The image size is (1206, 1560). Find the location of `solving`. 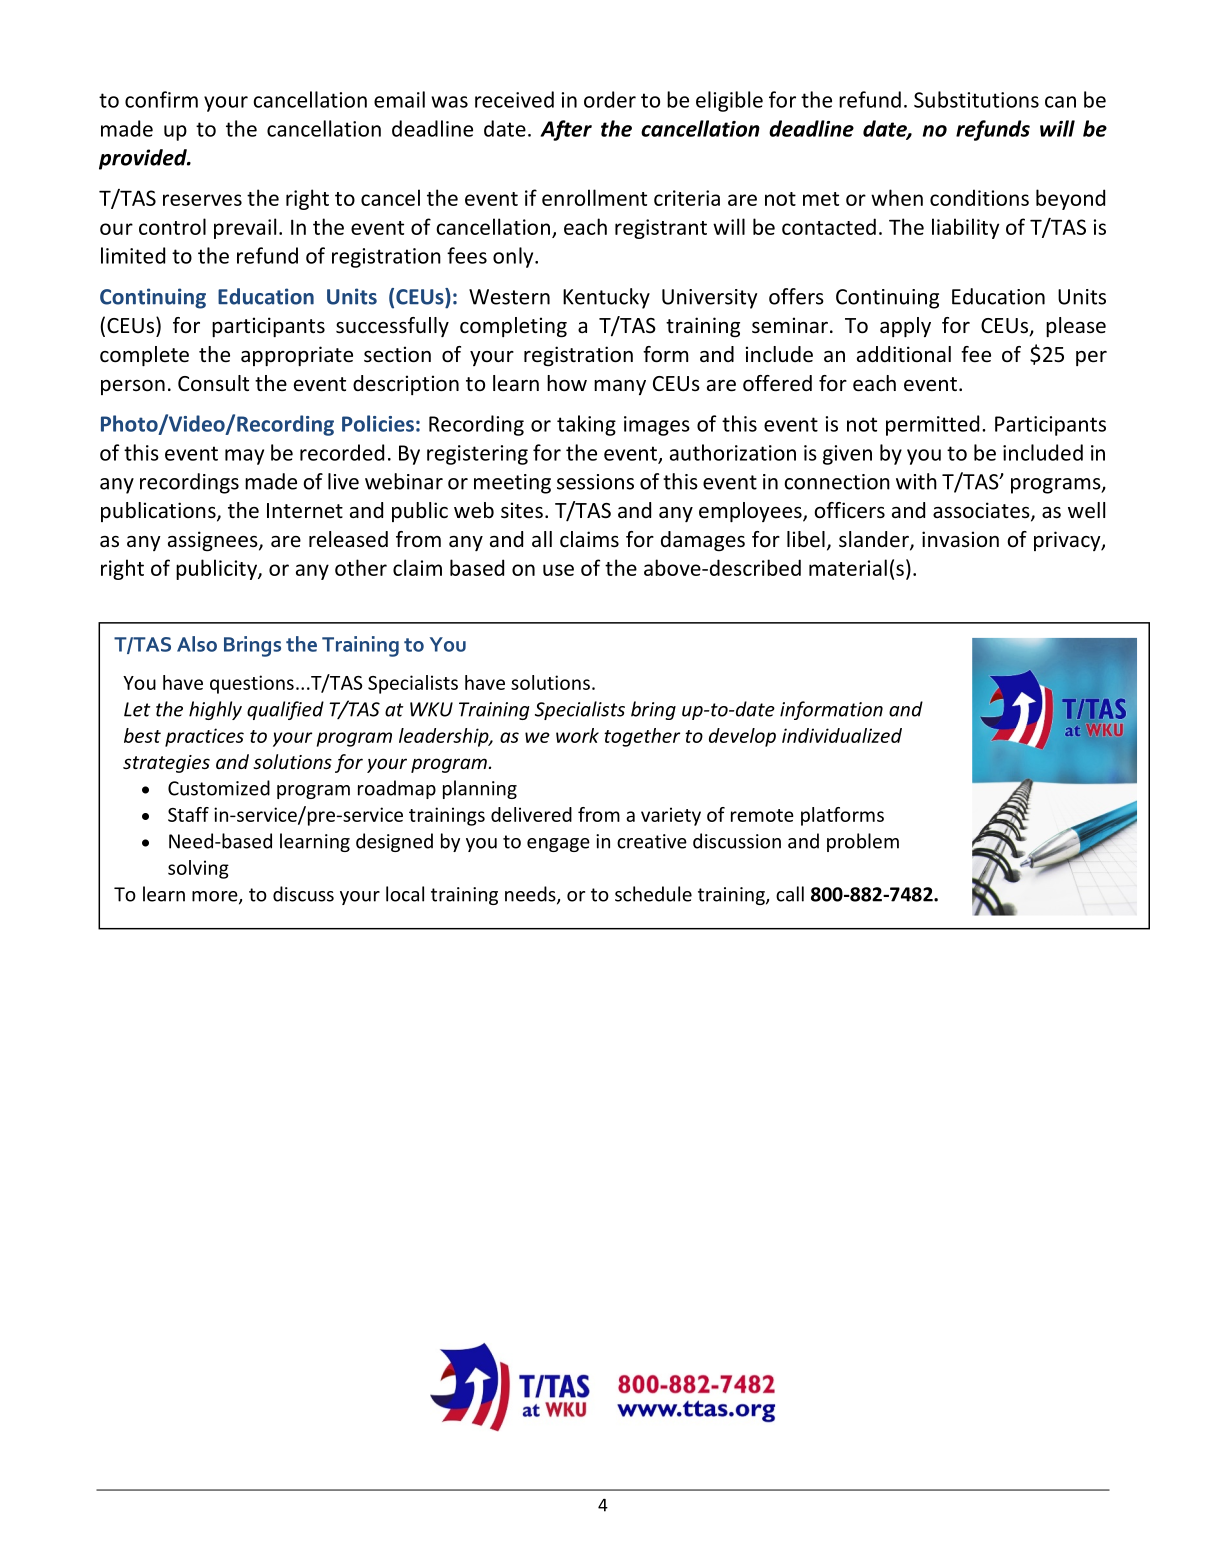

solving is located at coordinates (198, 869).
